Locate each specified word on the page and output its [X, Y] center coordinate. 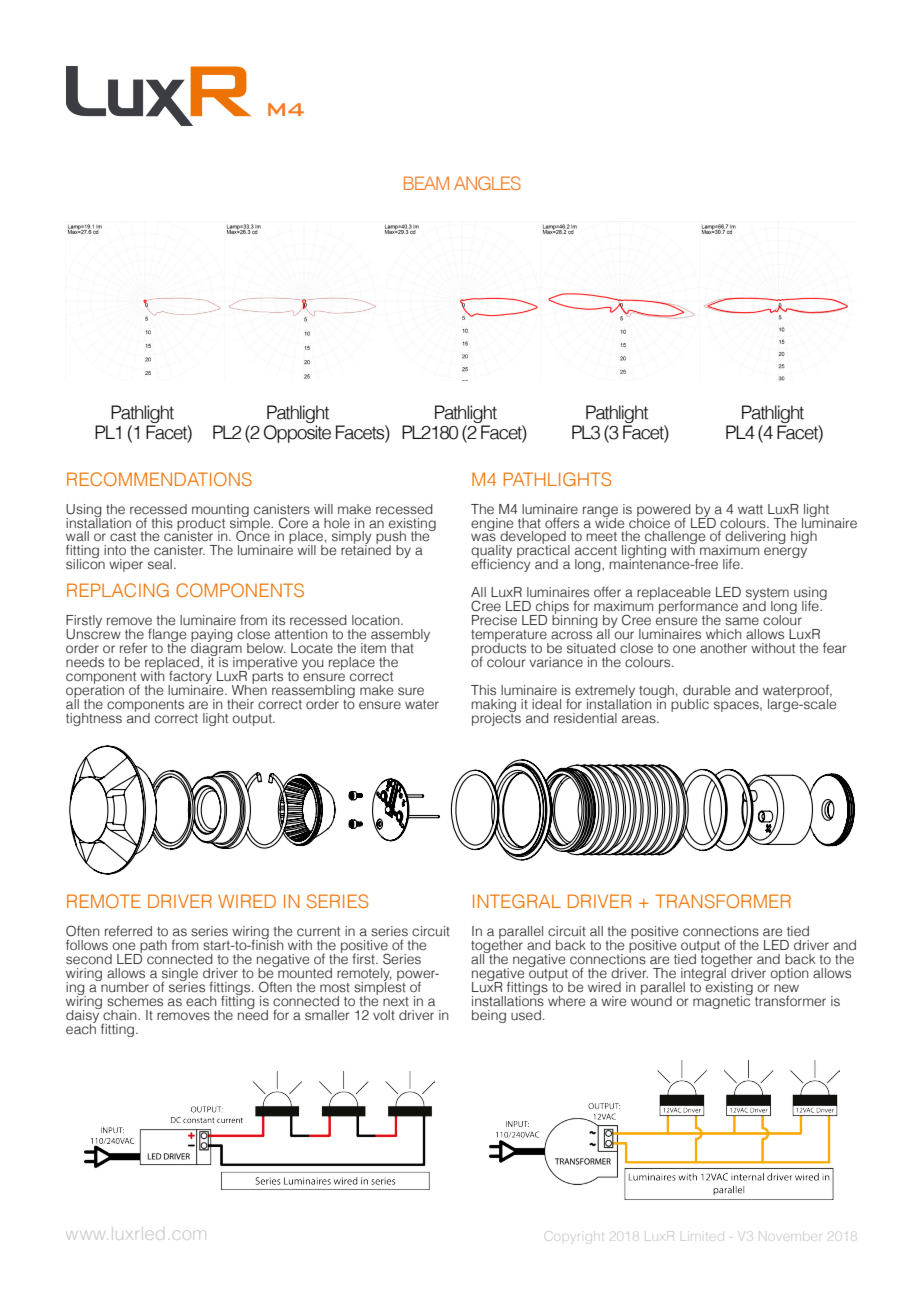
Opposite [297, 434]
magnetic [722, 1001]
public [690, 705]
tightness [94, 719]
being [489, 1016]
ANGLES [487, 183]
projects [496, 718]
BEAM [426, 183]
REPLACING [118, 590]
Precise [494, 620]
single [180, 976]
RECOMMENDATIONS [159, 479]
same [742, 621]
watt [750, 509]
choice [649, 522]
